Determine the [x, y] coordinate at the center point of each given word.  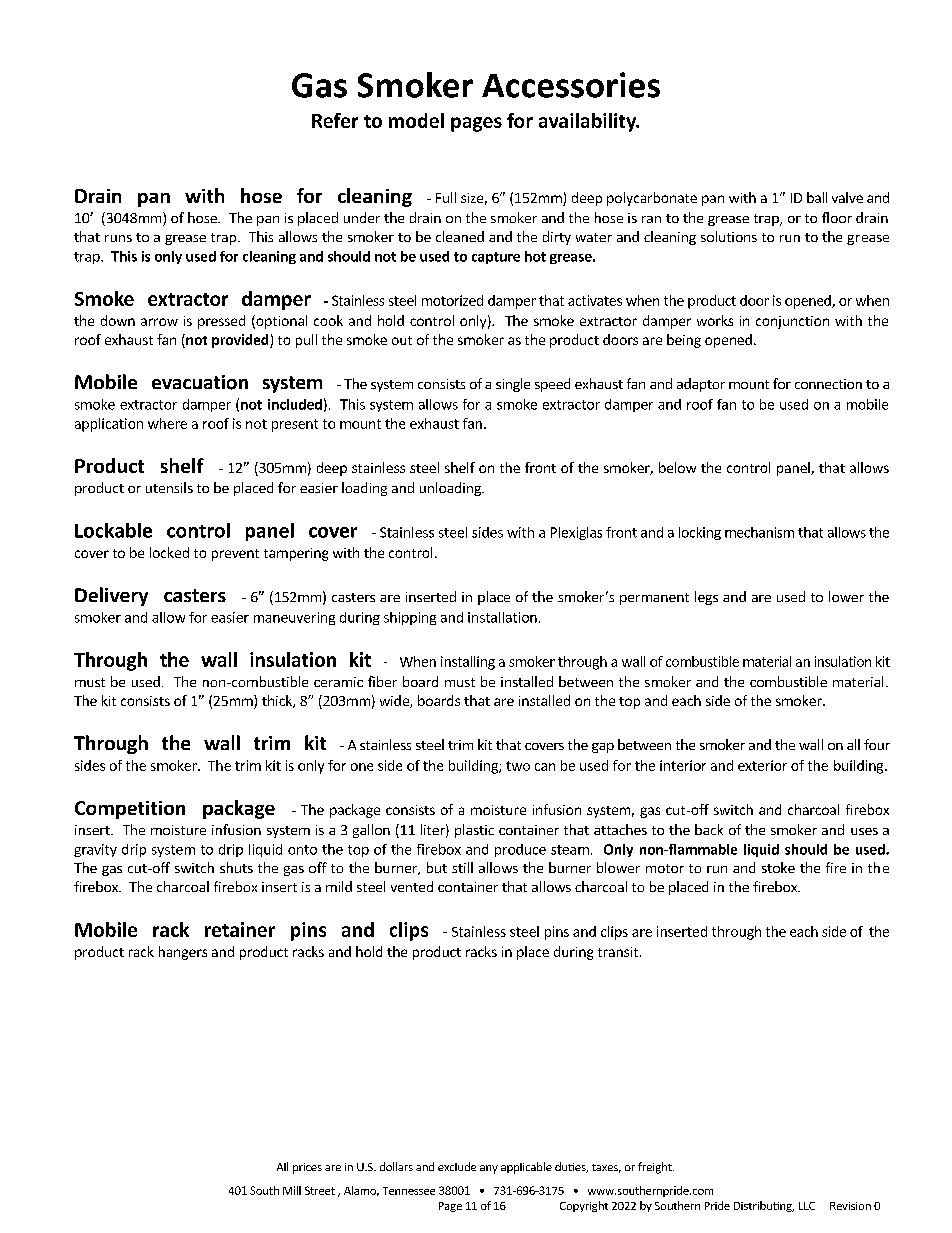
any [489, 1169]
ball [817, 197]
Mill [292, 1190]
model [416, 120]
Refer [335, 120]
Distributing [764, 1206]
